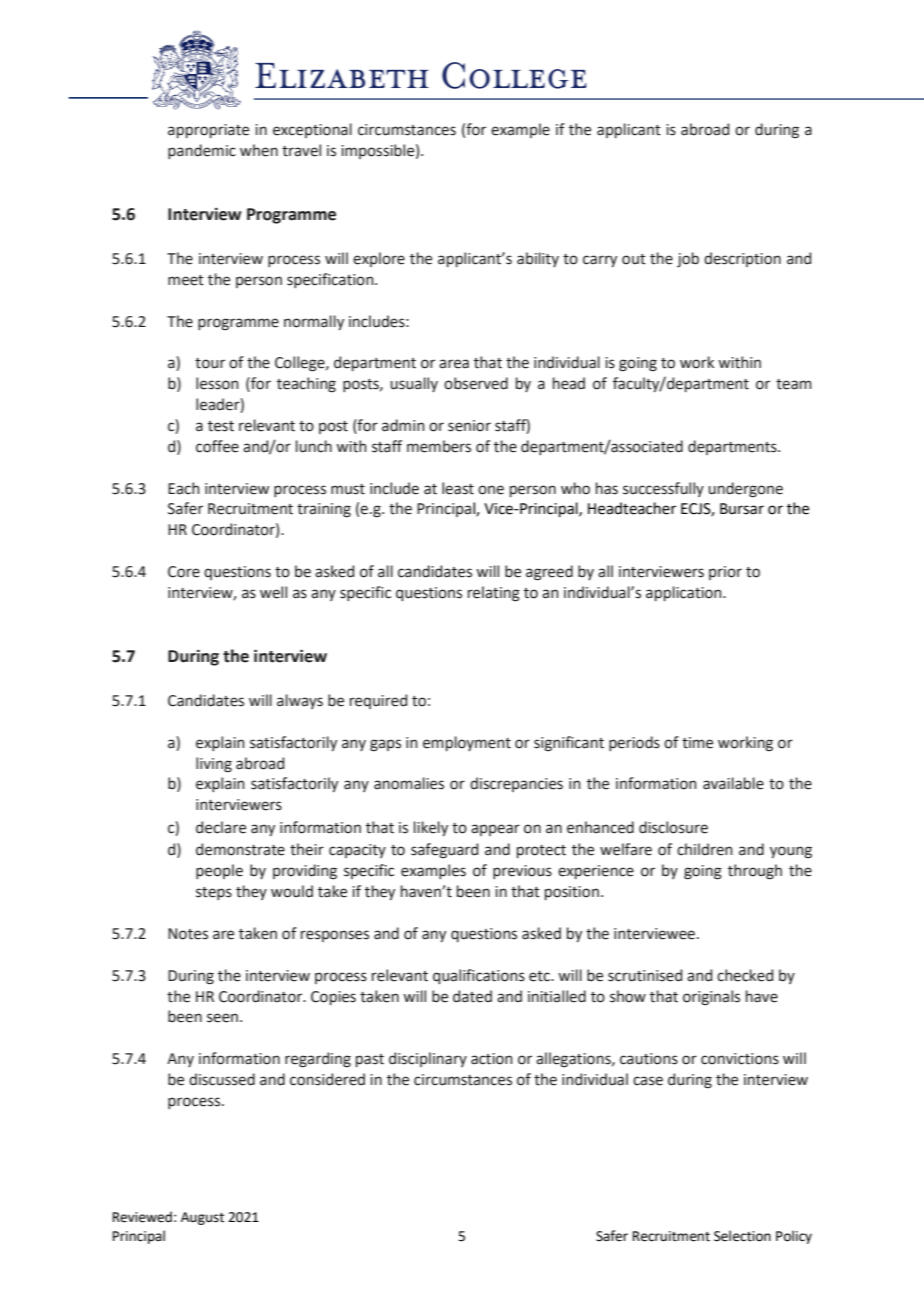  I want to click on employment, so click(467, 743).
